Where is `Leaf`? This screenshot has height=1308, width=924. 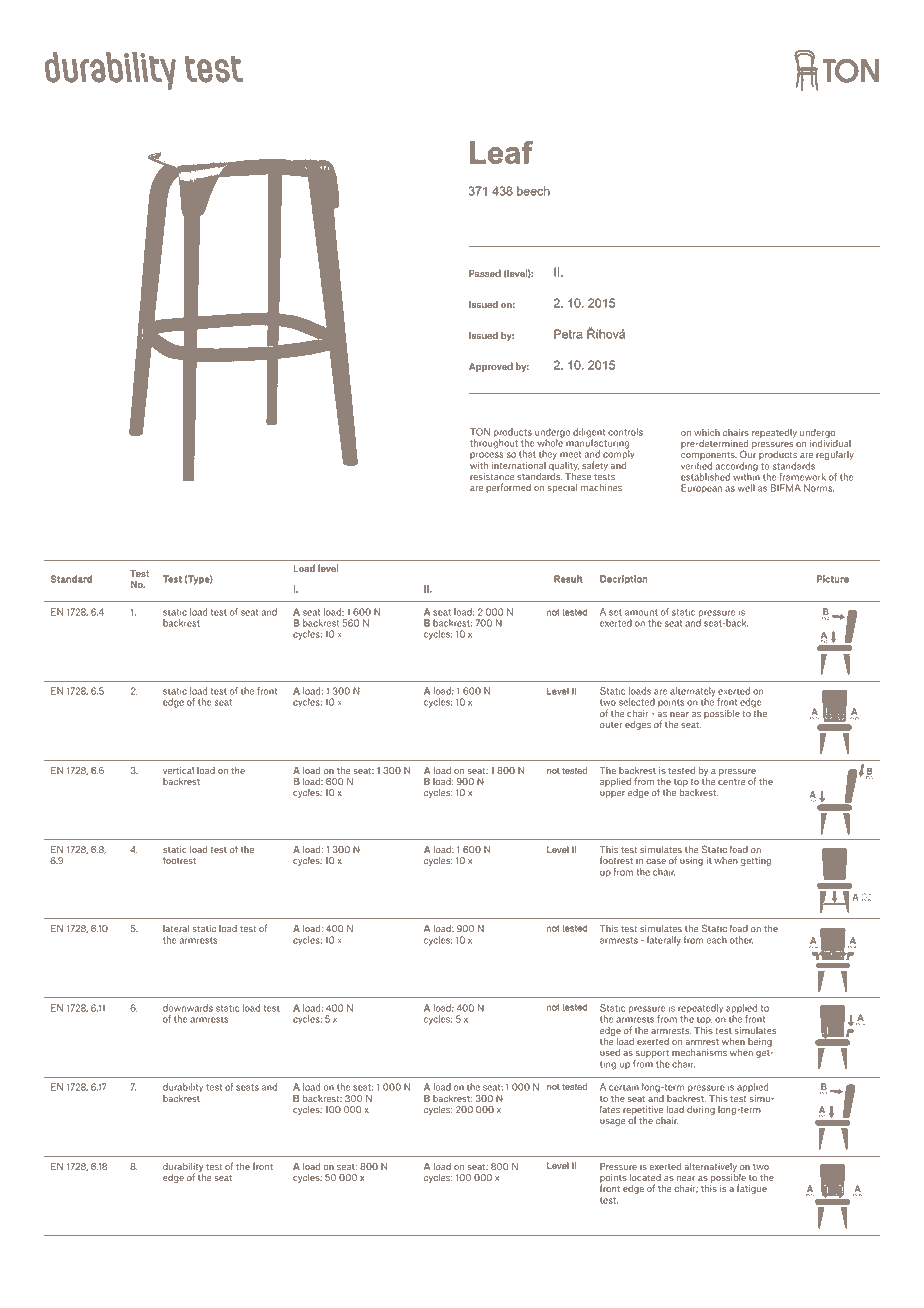 Leaf is located at coordinates (501, 152).
